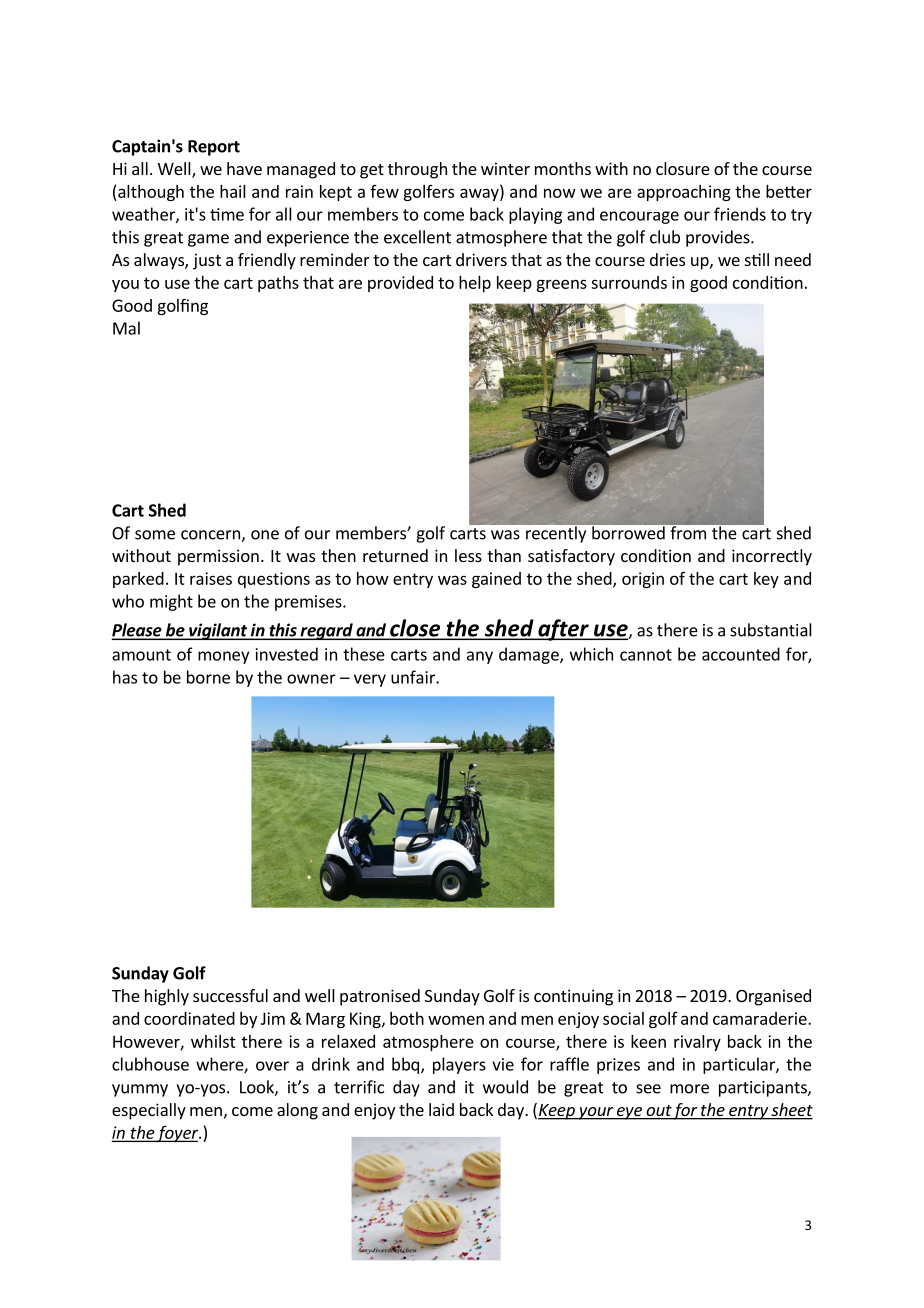 Image resolution: width=924 pixels, height=1308 pixels. What do you see at coordinates (772, 557) in the screenshot?
I see `incorrectly` at bounding box center [772, 557].
